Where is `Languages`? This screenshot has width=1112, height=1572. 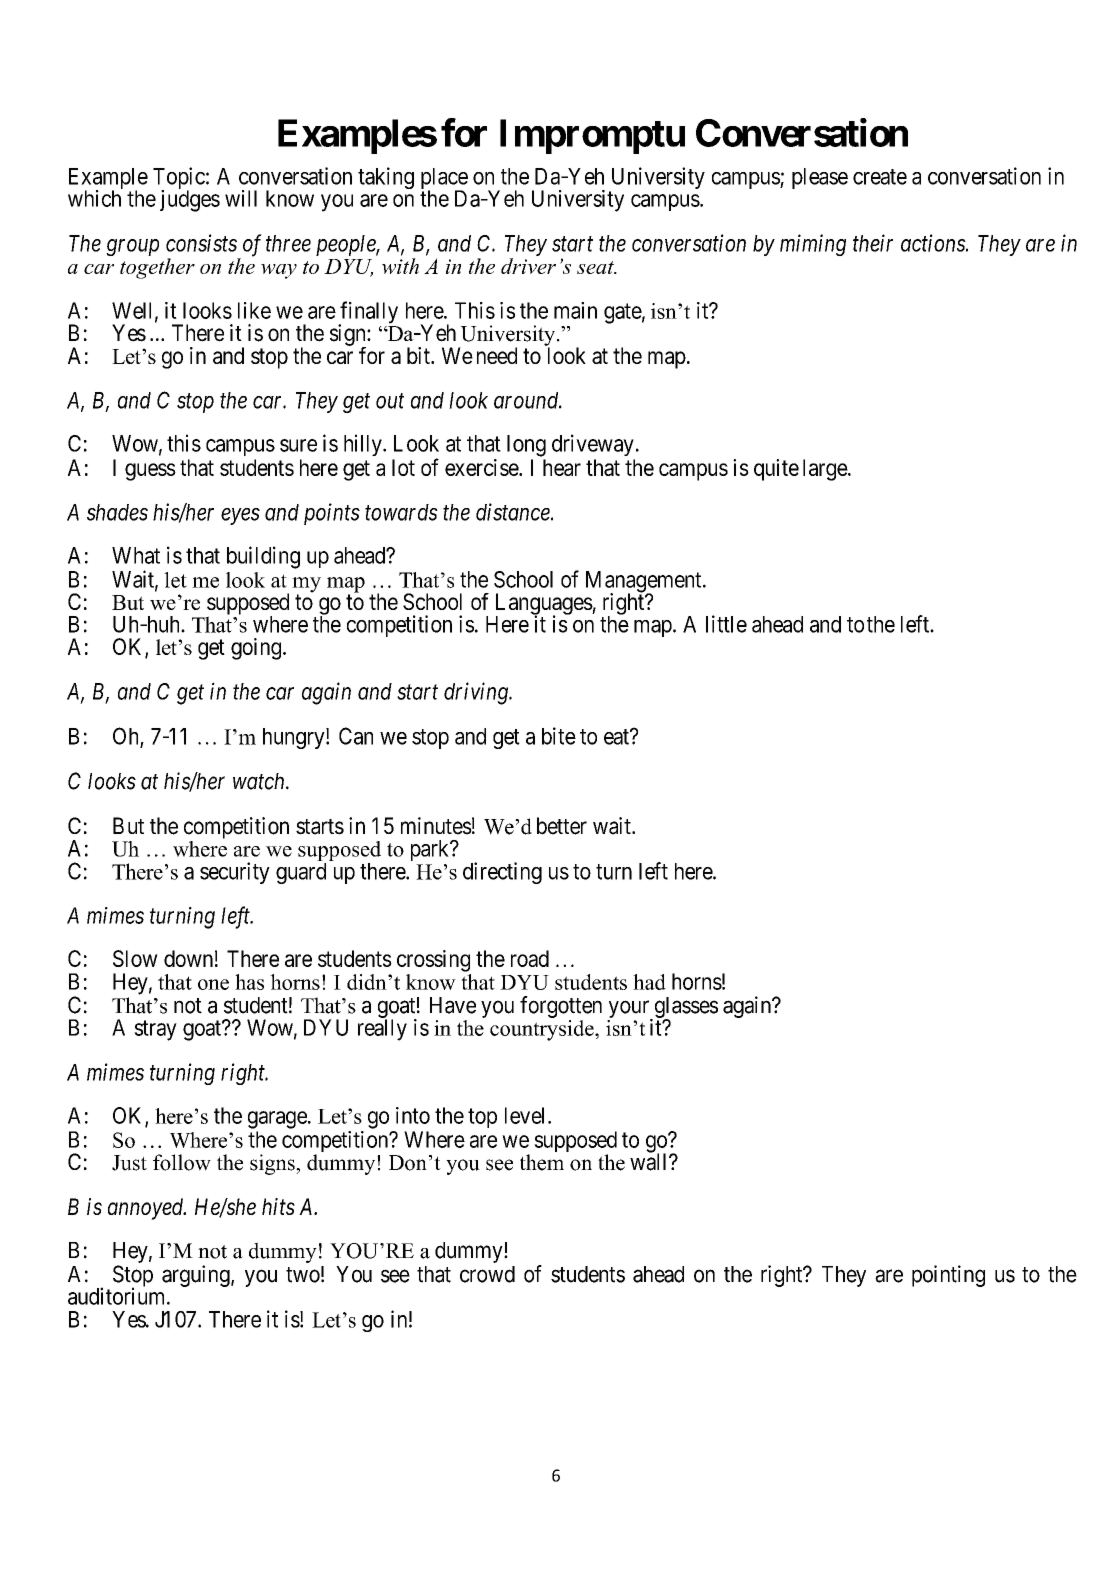
Languages is located at coordinates (544, 605).
